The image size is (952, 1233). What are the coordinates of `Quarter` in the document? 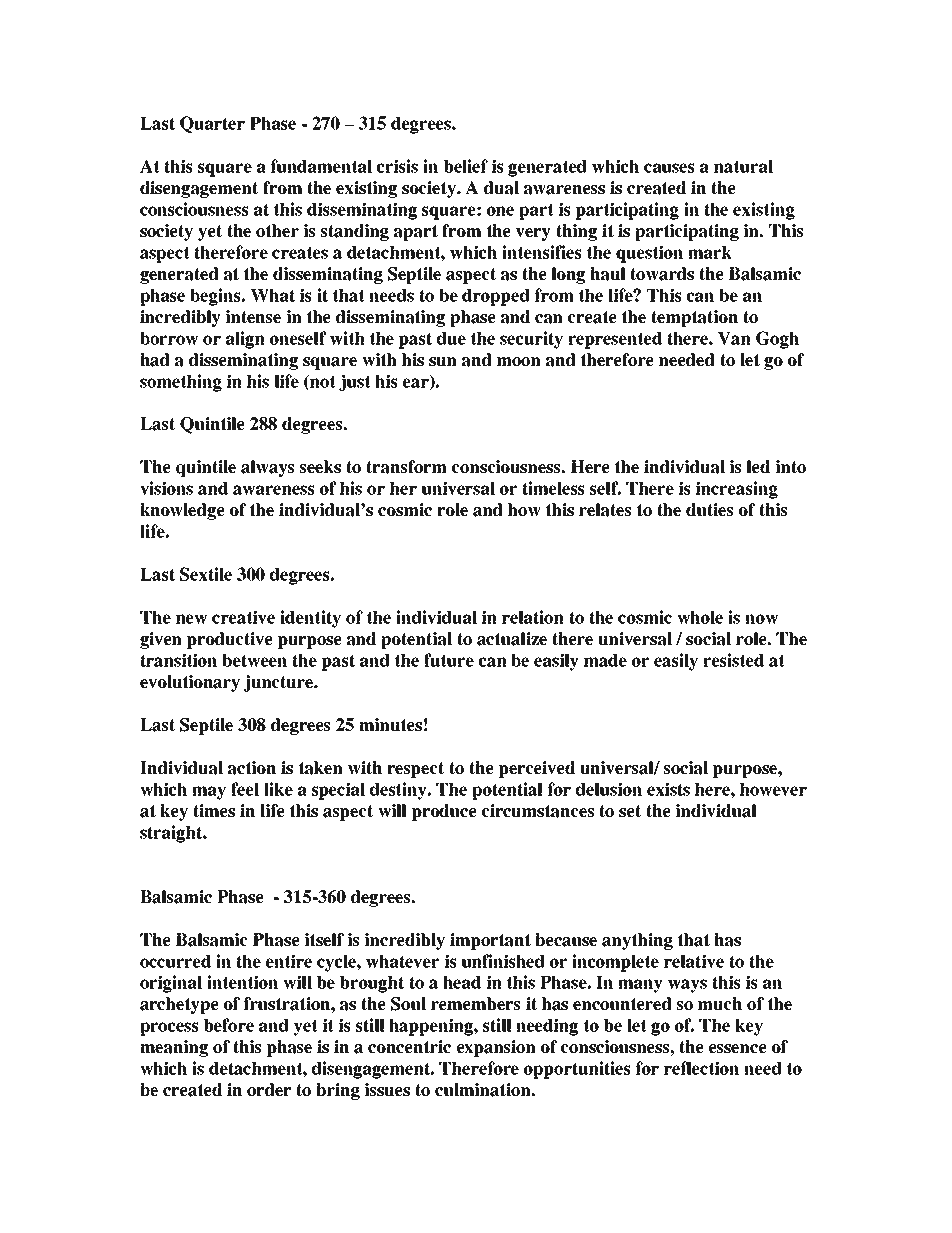 It's located at (212, 124).
